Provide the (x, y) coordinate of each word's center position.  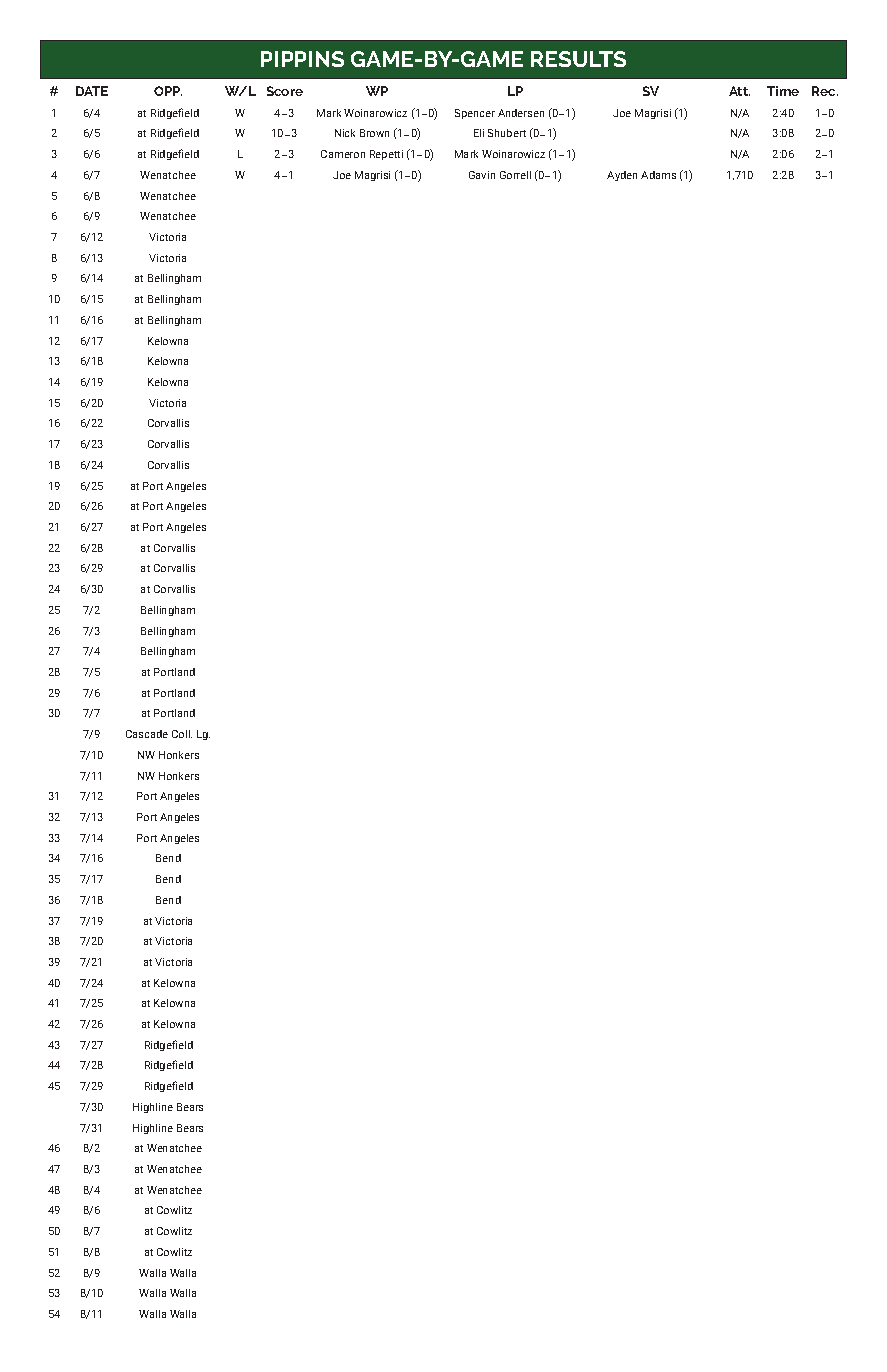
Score (285, 91)
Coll (182, 734)
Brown (374, 133)
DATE (92, 91)
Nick (345, 133)
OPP (168, 91)
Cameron (343, 154)
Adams (658, 175)
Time (783, 91)
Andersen (521, 113)
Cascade (147, 734)
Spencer (475, 114)
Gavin (482, 175)
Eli (479, 133)
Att (739, 91)
